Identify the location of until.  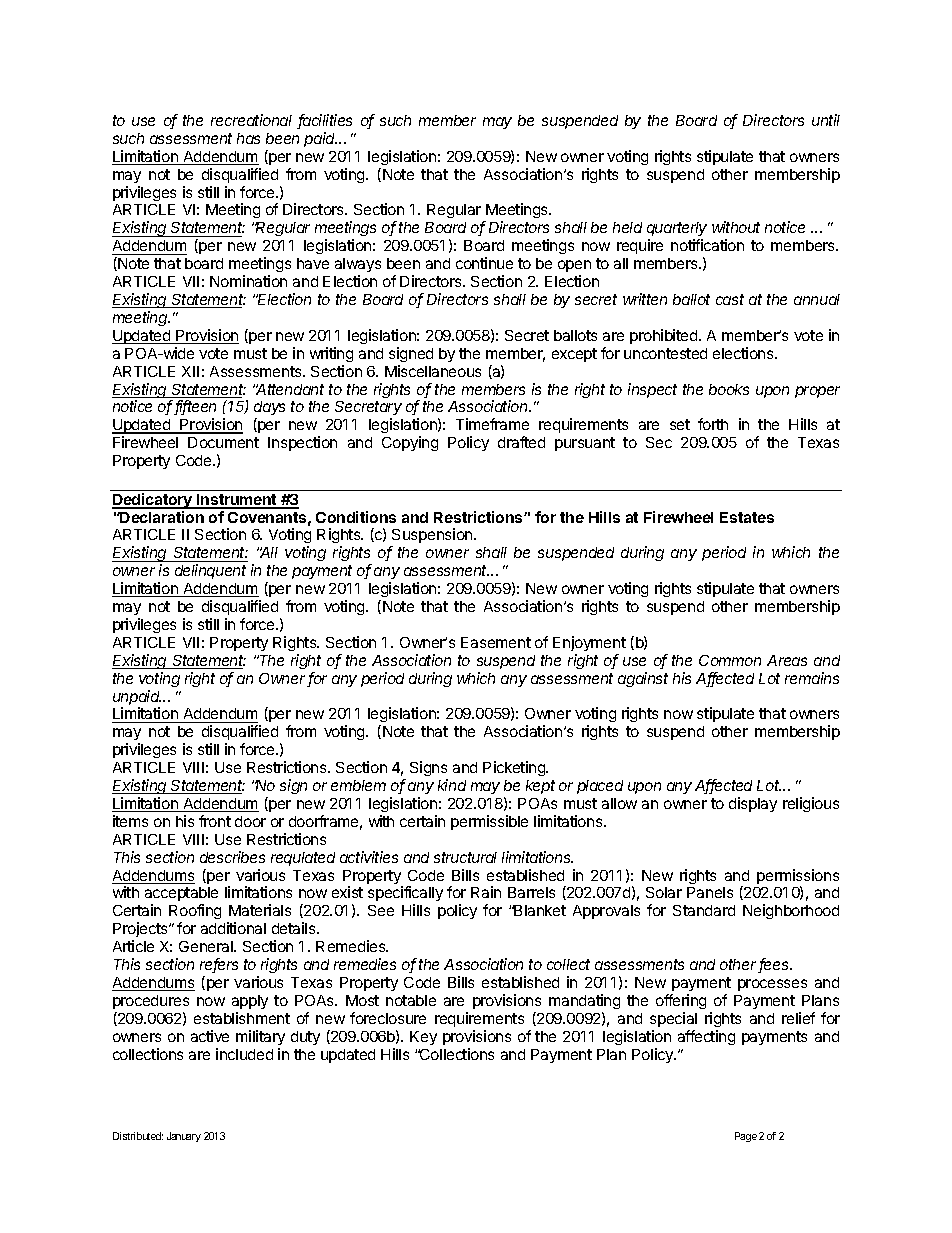
(826, 120).
